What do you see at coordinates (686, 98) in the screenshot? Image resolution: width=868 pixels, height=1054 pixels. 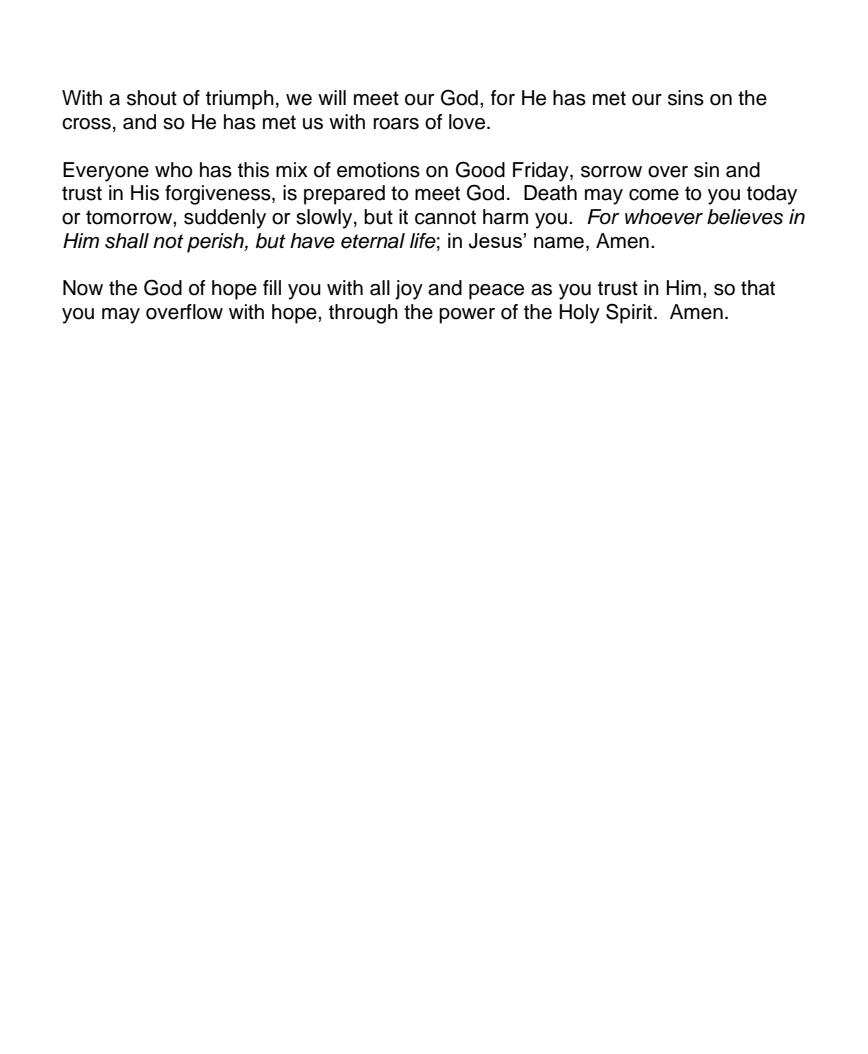 I see `sins` at bounding box center [686, 98].
